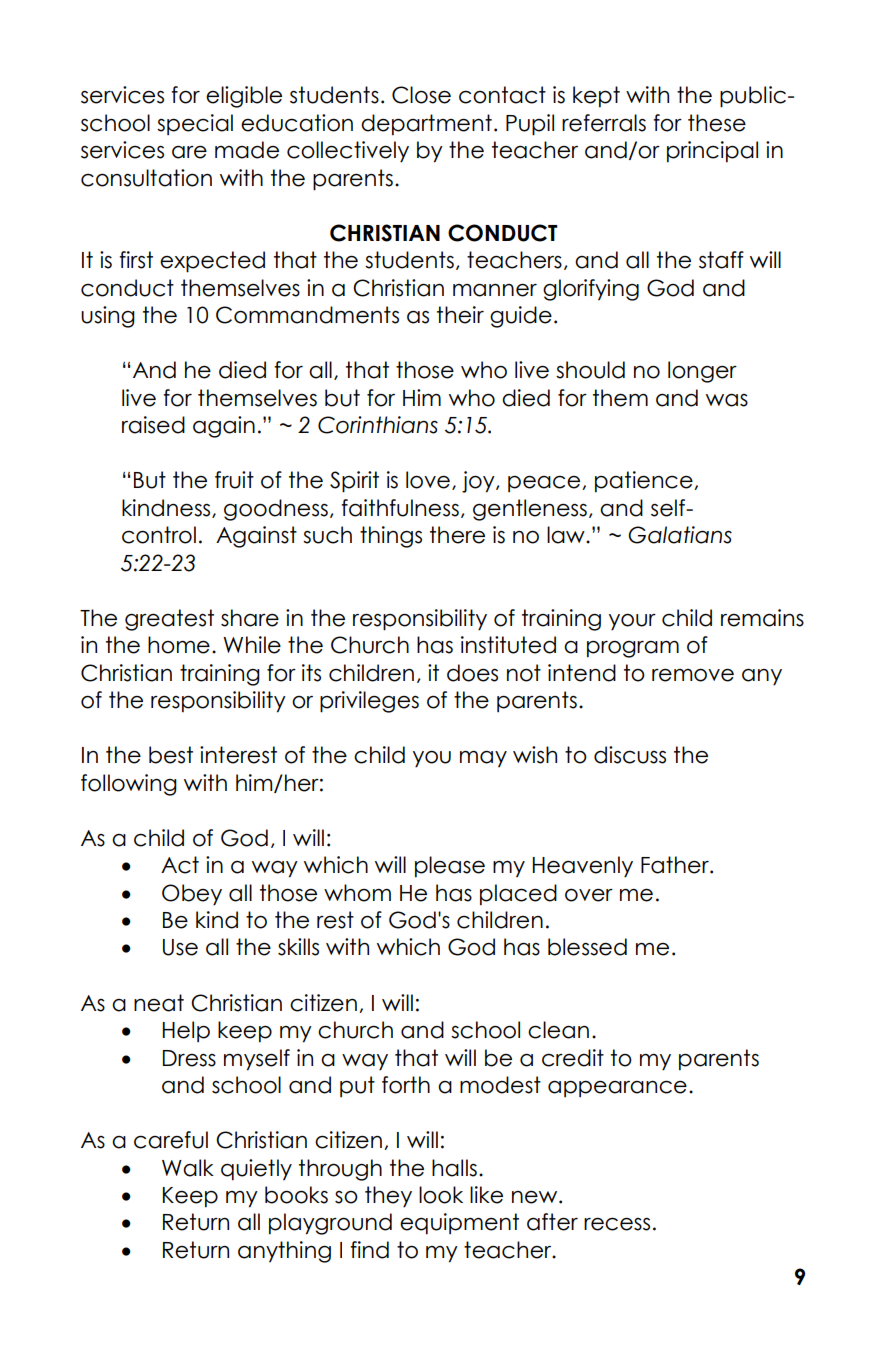 The height and width of the image is (1372, 887). What do you see at coordinates (457, 535) in the image?
I see `there` at bounding box center [457, 535].
